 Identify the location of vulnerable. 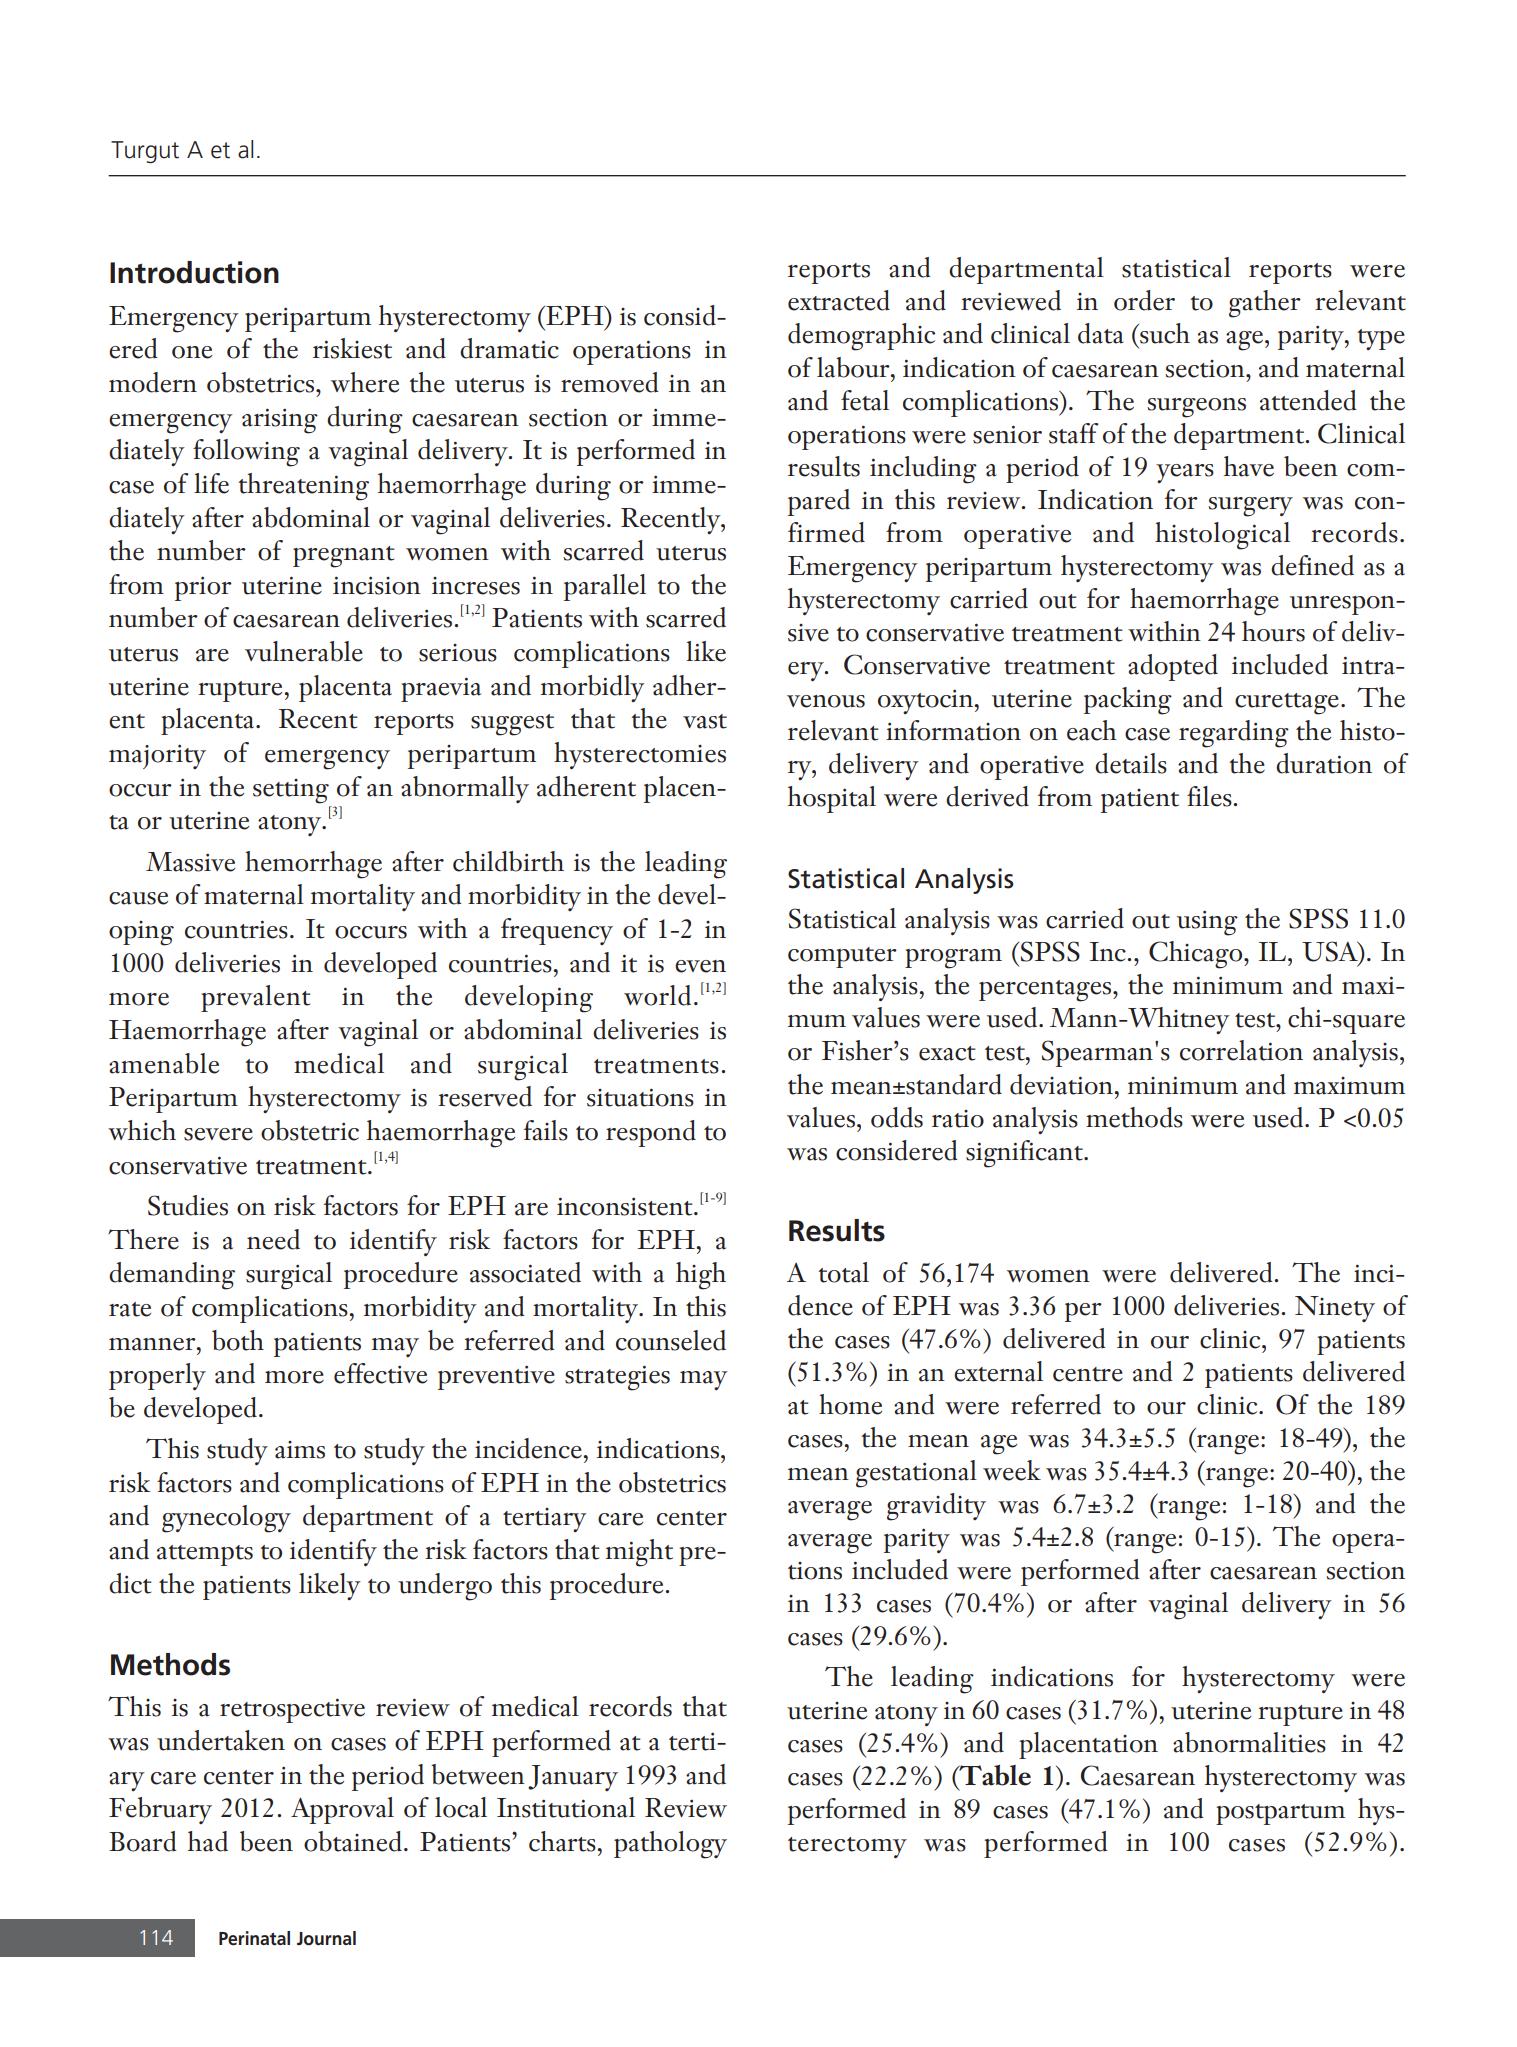
(304, 651).
